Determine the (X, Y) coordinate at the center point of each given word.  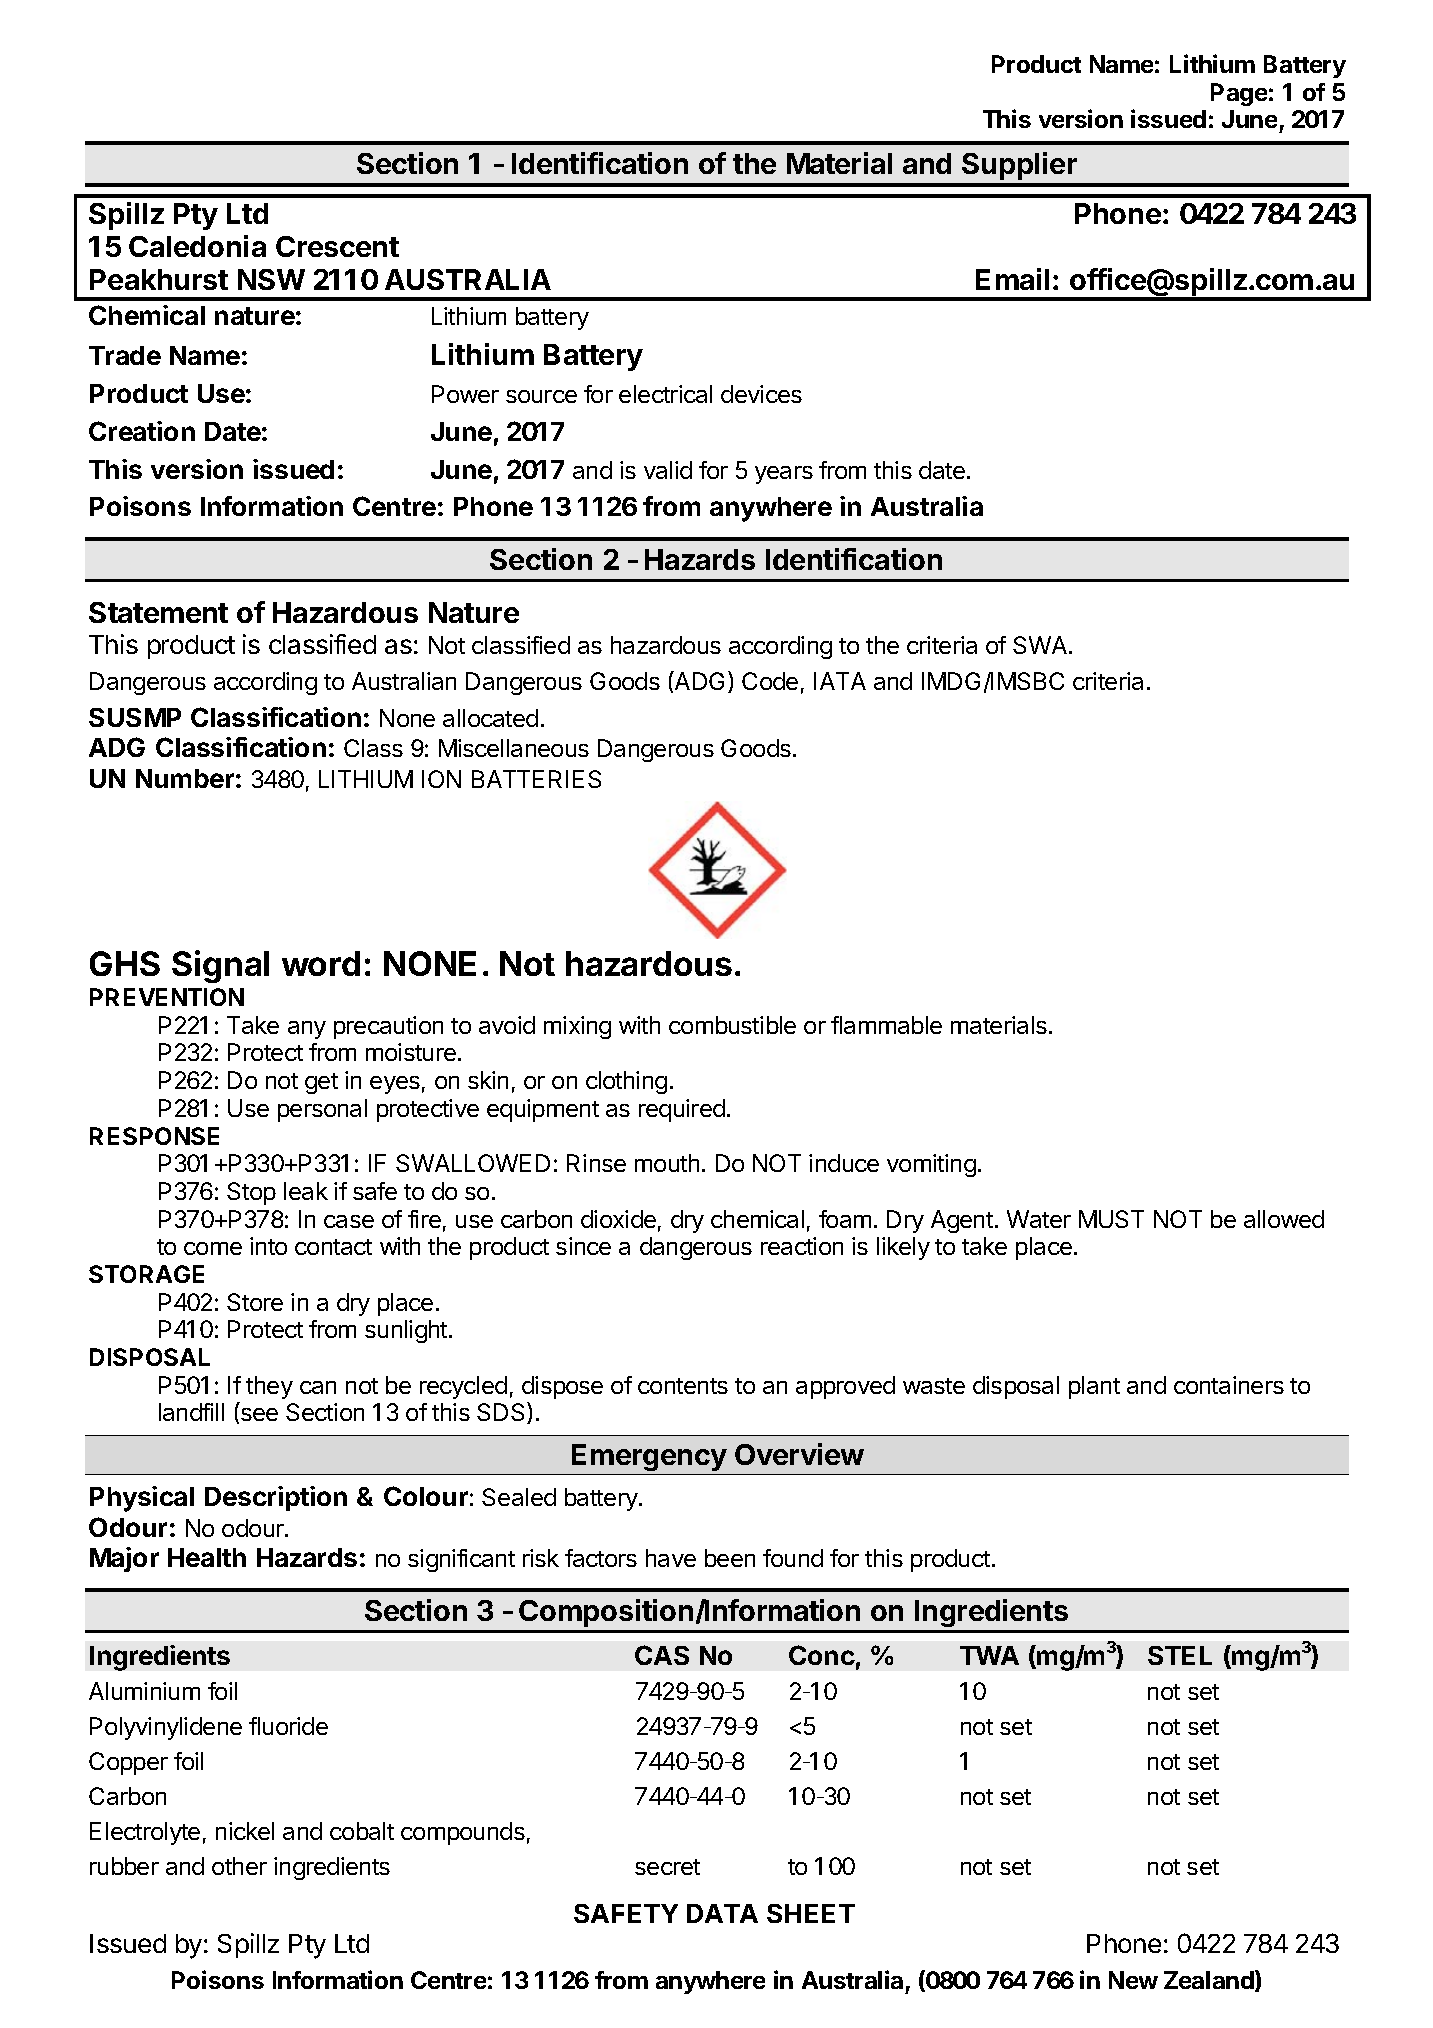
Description (276, 1498)
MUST (1111, 1219)
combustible (732, 1025)
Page (1239, 94)
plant (1094, 1387)
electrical (665, 394)
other (239, 1866)
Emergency (649, 1457)
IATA (840, 681)
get (321, 1083)
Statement (158, 612)
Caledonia (197, 246)
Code (770, 681)
